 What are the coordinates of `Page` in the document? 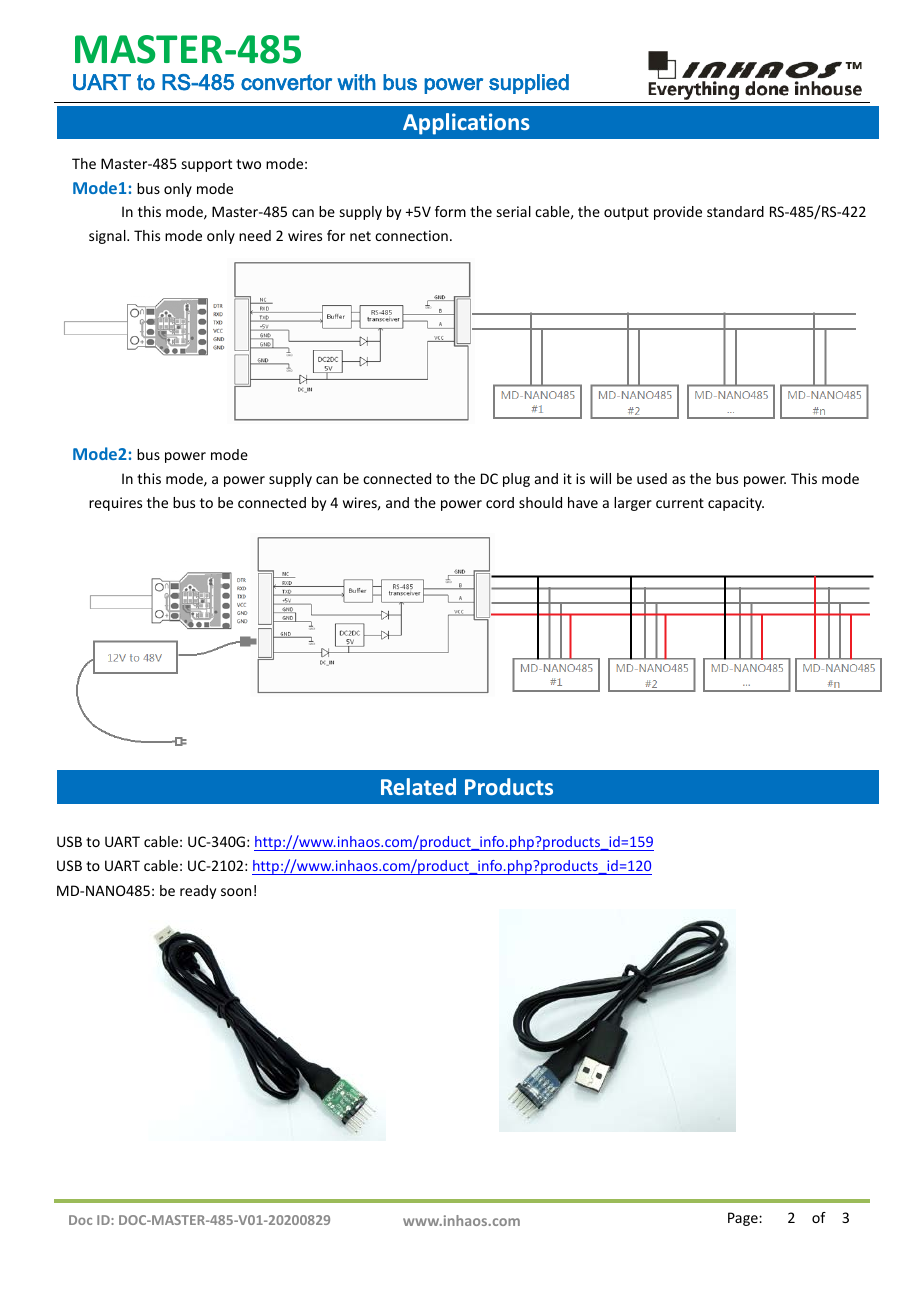 It's located at (744, 1219).
